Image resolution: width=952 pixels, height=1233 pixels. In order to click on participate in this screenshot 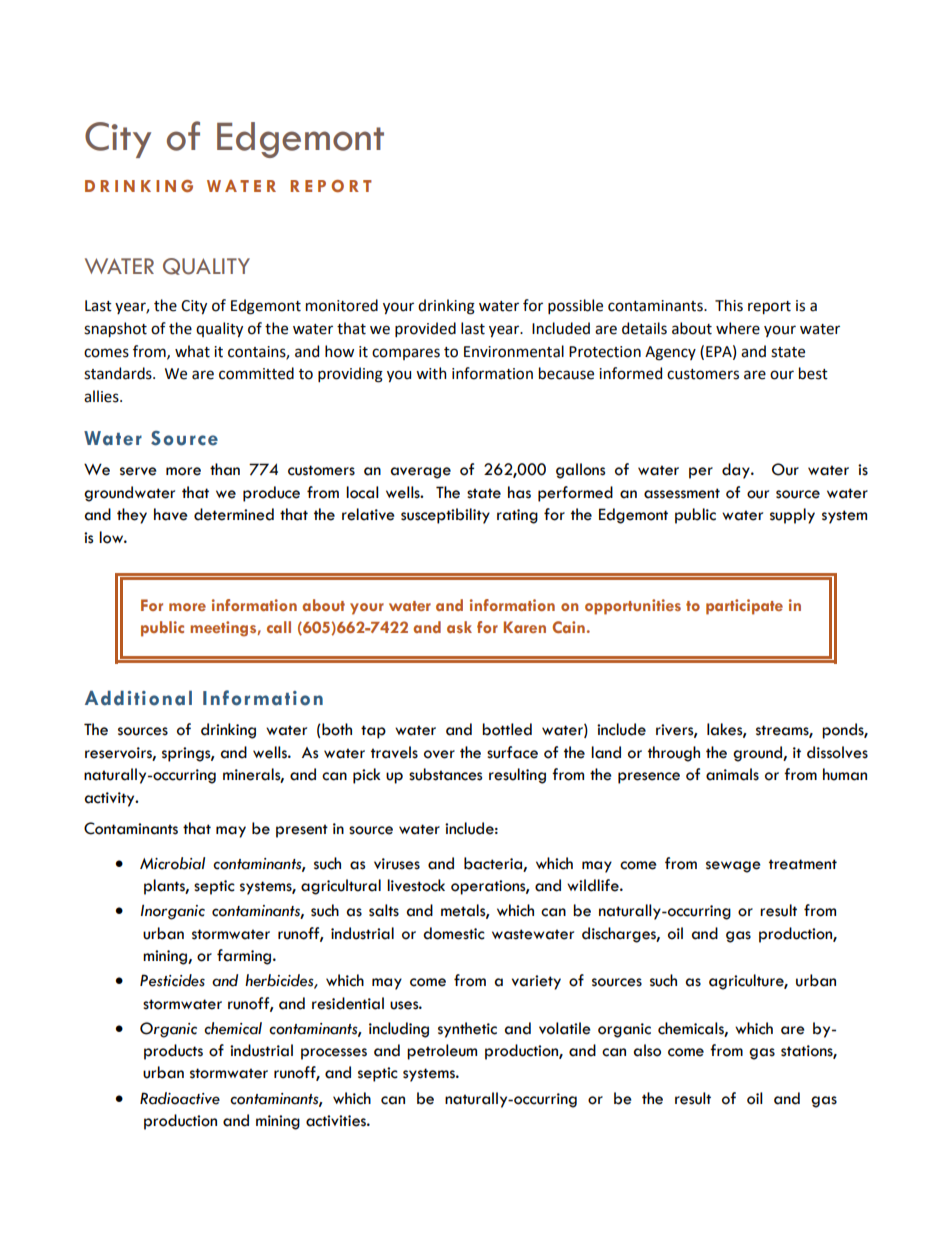, I will do `click(744, 607)`.
